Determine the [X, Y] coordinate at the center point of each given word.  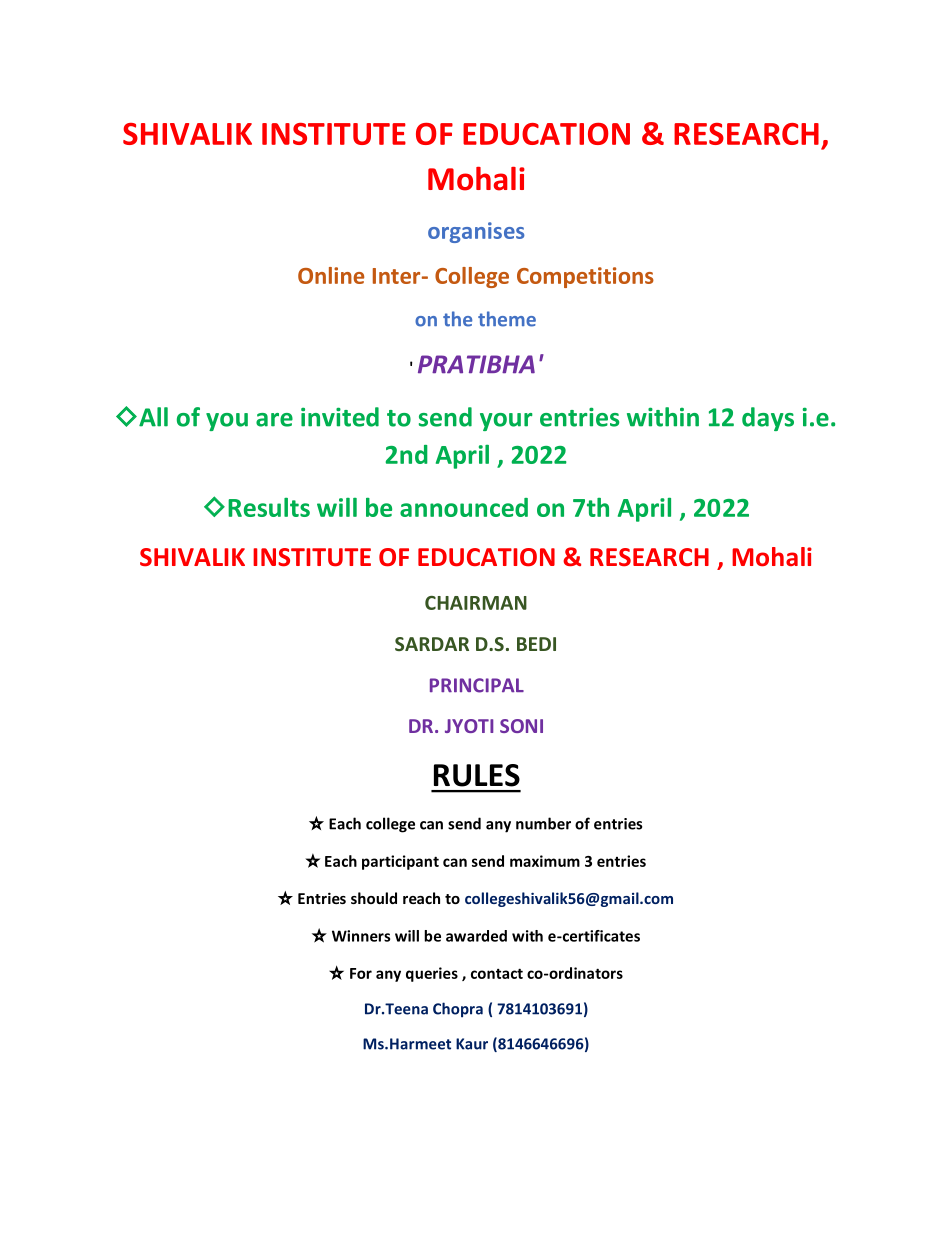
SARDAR [432, 644]
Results [269, 507]
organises [476, 232]
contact [497, 973]
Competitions [585, 277]
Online [331, 275]
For [361, 973]
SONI [521, 726]
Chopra [458, 1010]
